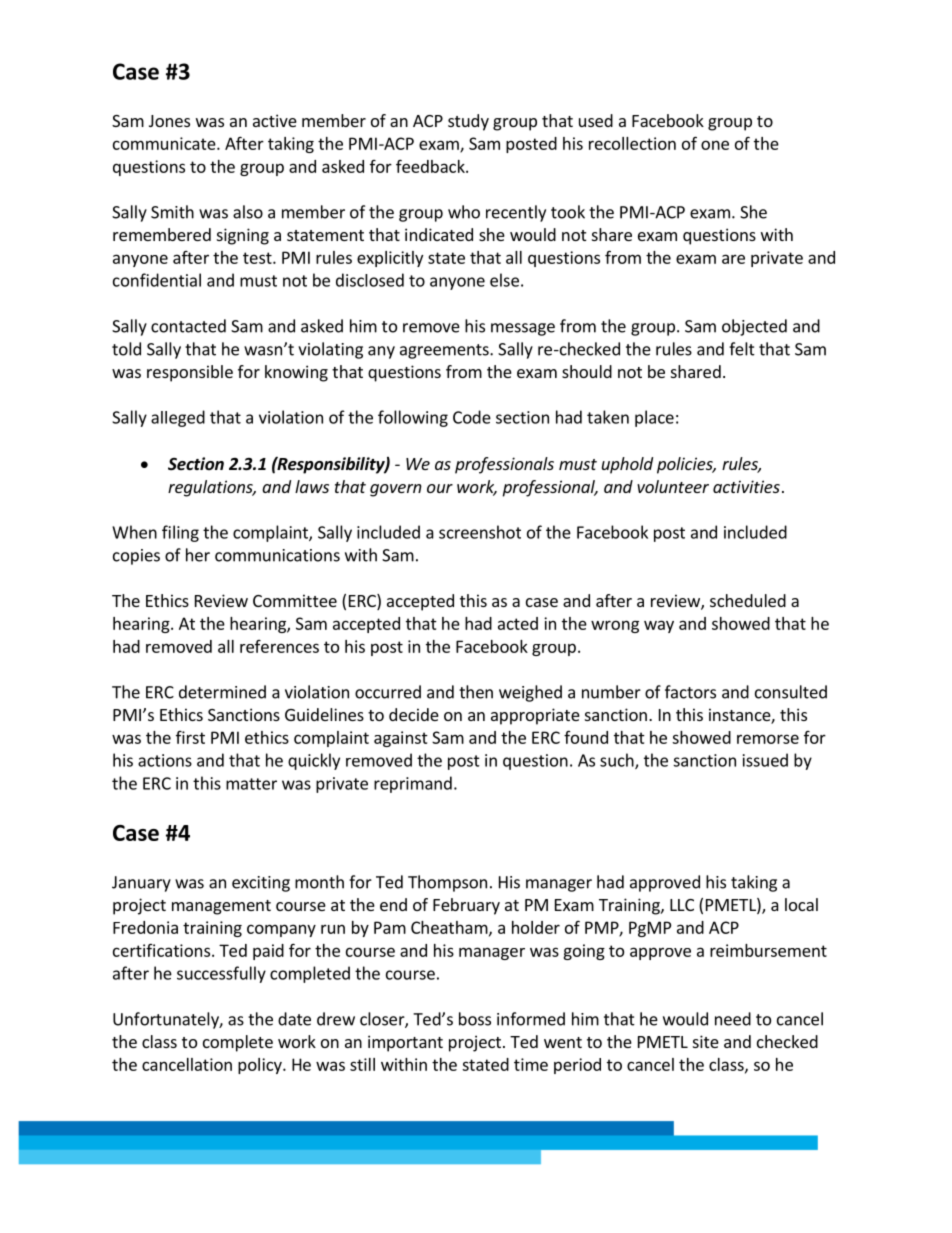 The width and height of the screenshot is (952, 1233). I want to click on exciting, so click(261, 884).
